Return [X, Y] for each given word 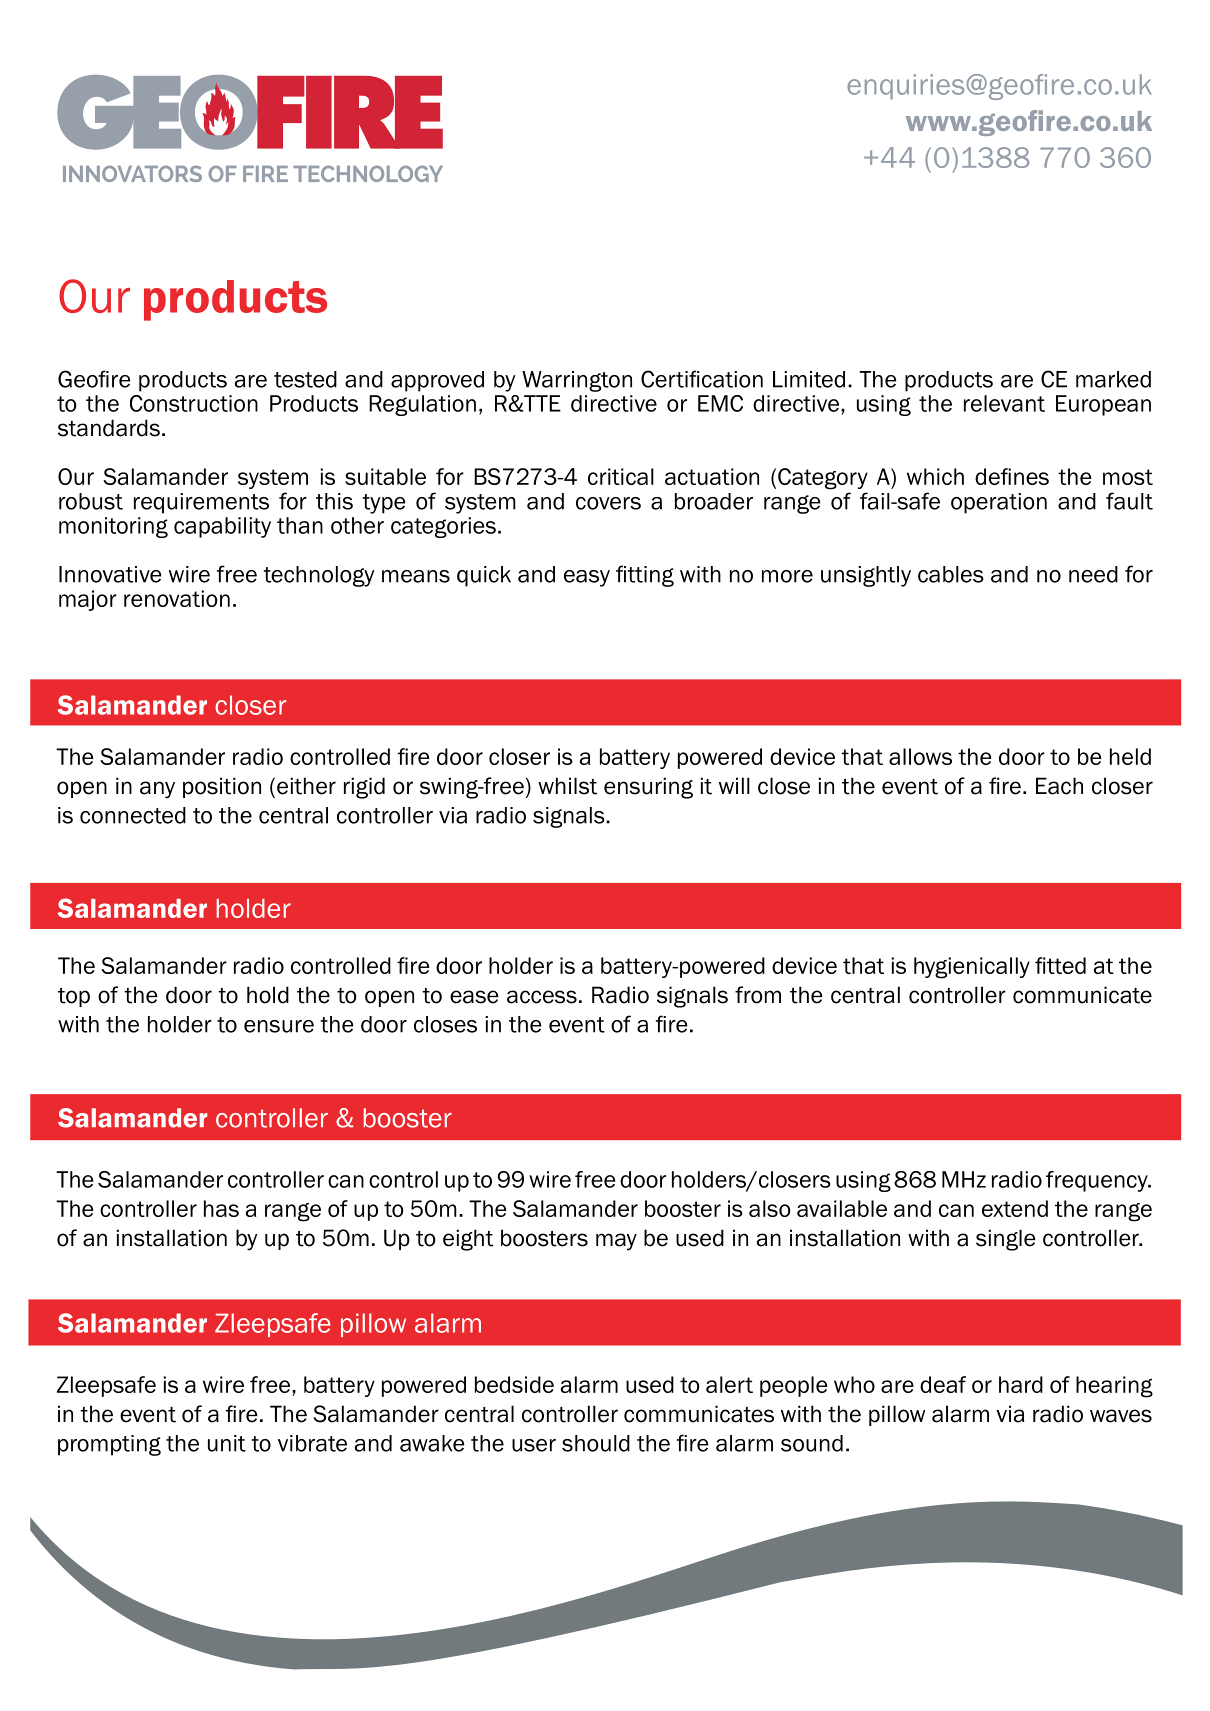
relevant [1004, 403]
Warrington [577, 381]
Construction [194, 403]
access [542, 997]
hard [1021, 1384]
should [596, 1443]
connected [133, 815]
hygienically [972, 968]
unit [227, 1443]
